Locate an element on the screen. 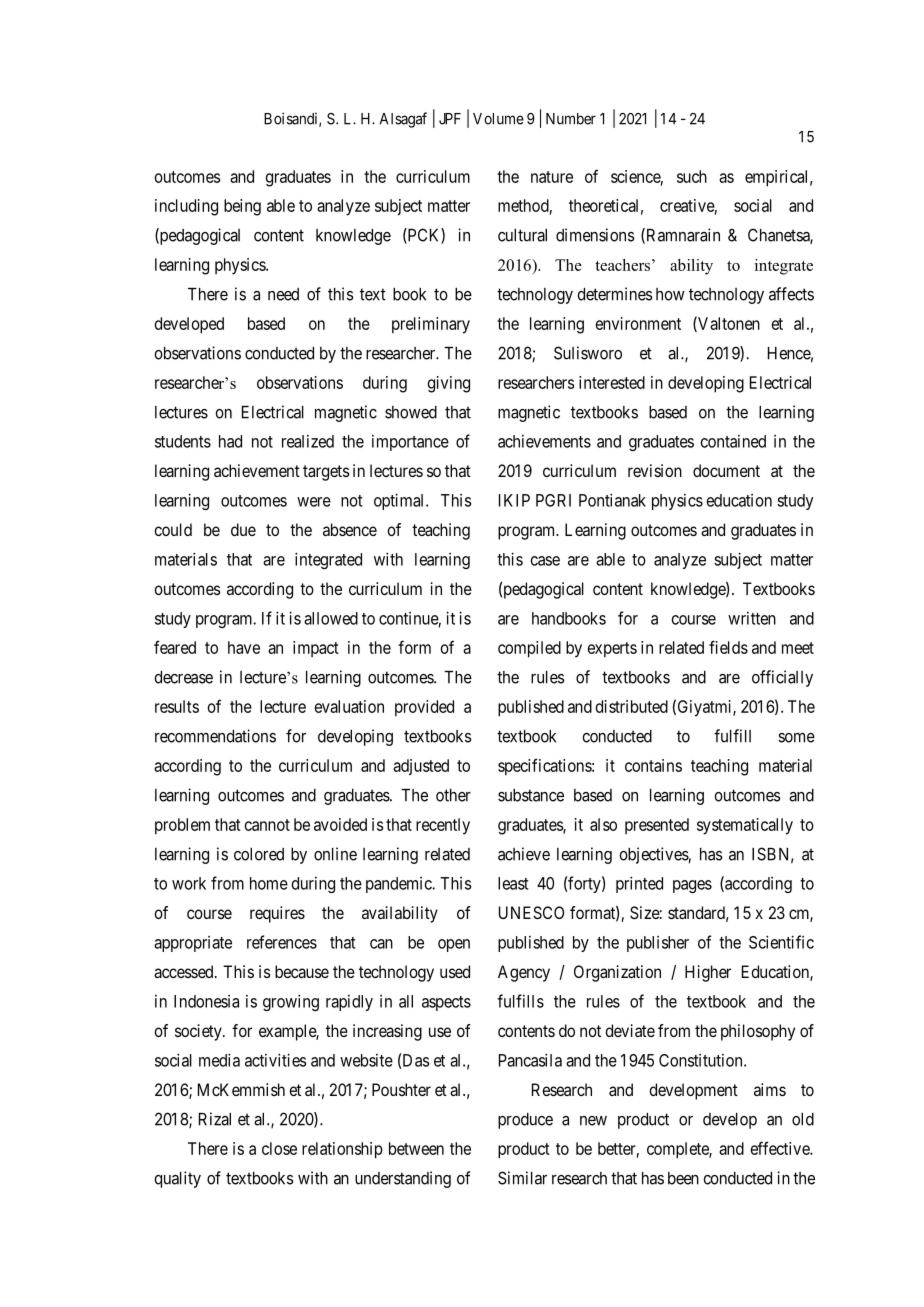 The width and height of the screenshot is (924, 1307). close is located at coordinates (279, 1148).
